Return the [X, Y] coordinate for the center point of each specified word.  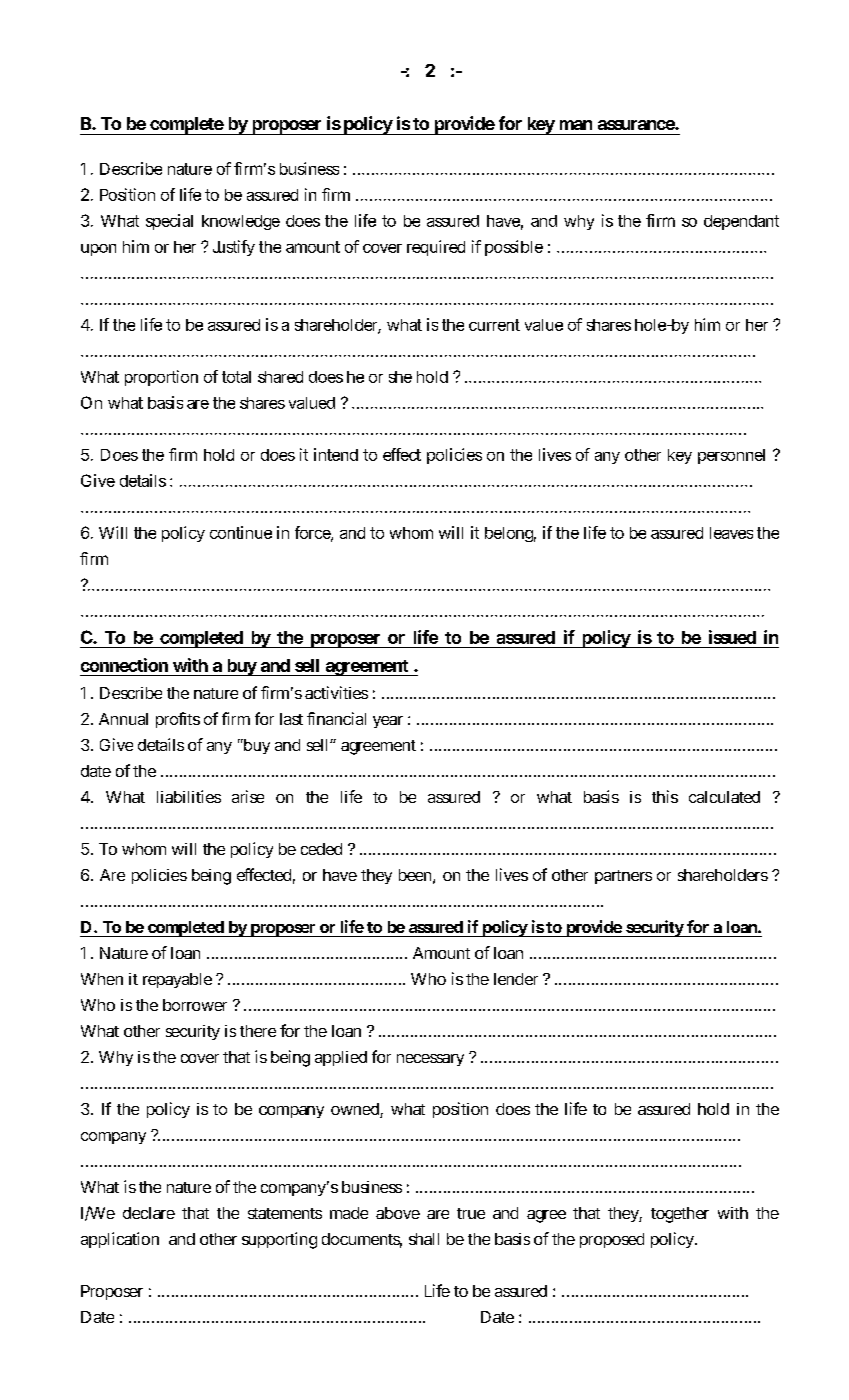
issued [732, 637]
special [169, 222]
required [436, 248]
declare [149, 1213]
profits [178, 720]
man [576, 125]
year [388, 722]
